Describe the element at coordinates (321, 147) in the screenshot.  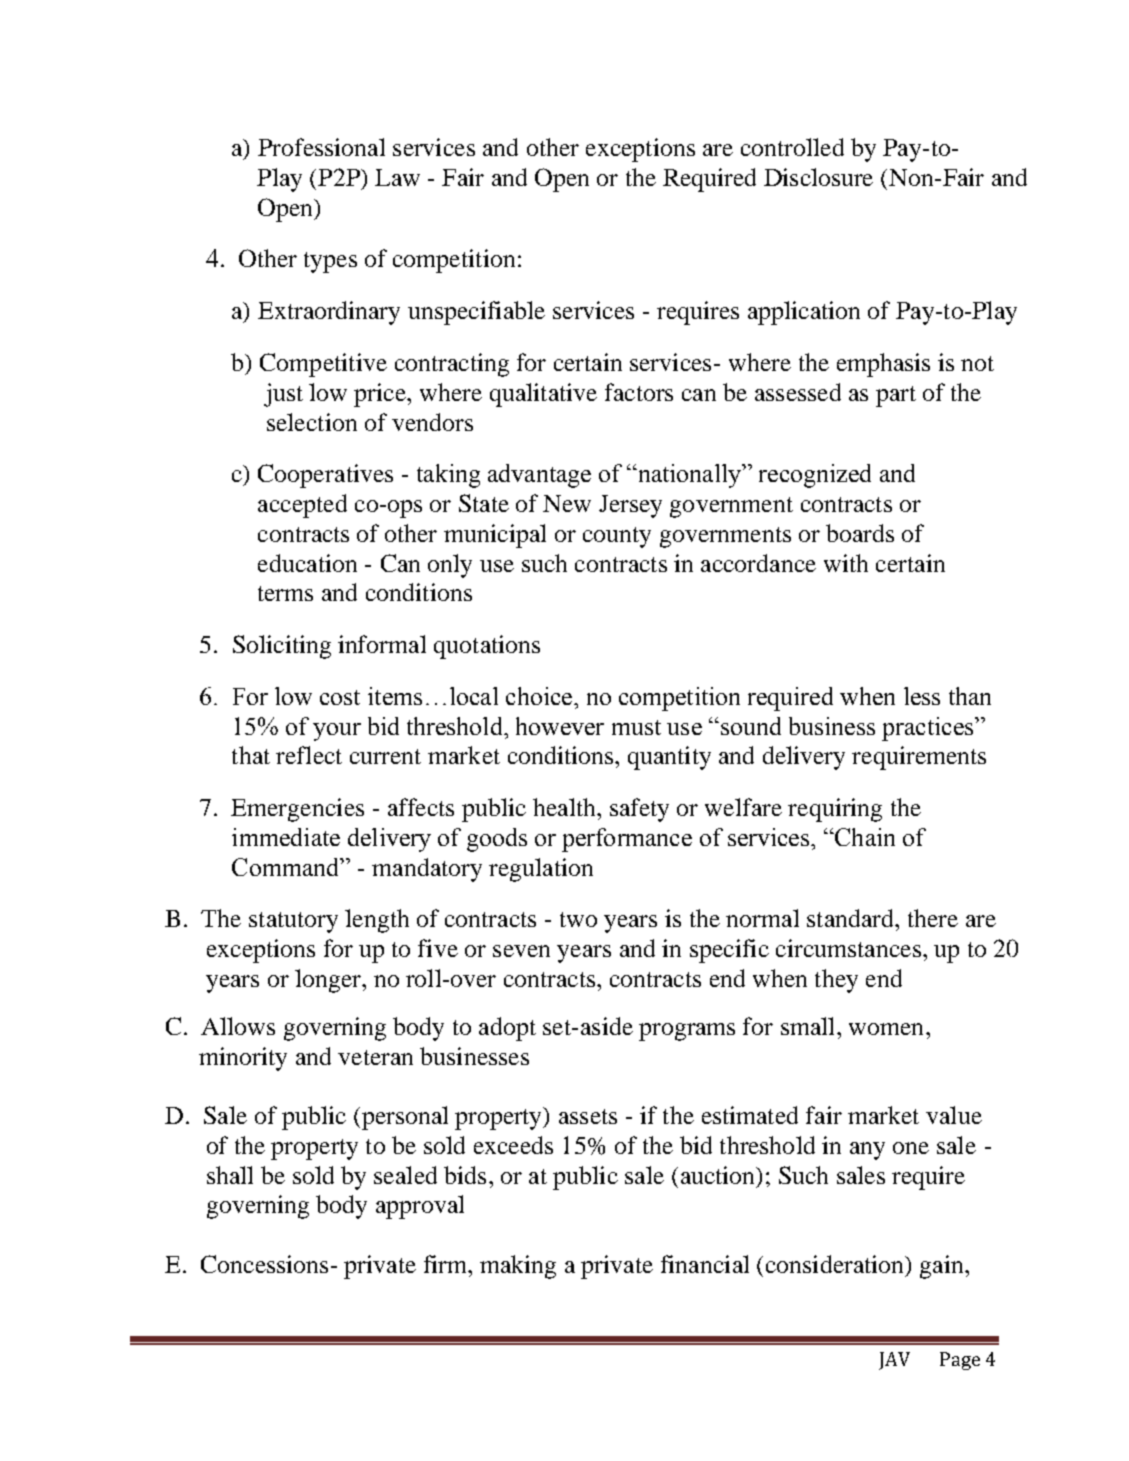
I see `Professional` at that location.
